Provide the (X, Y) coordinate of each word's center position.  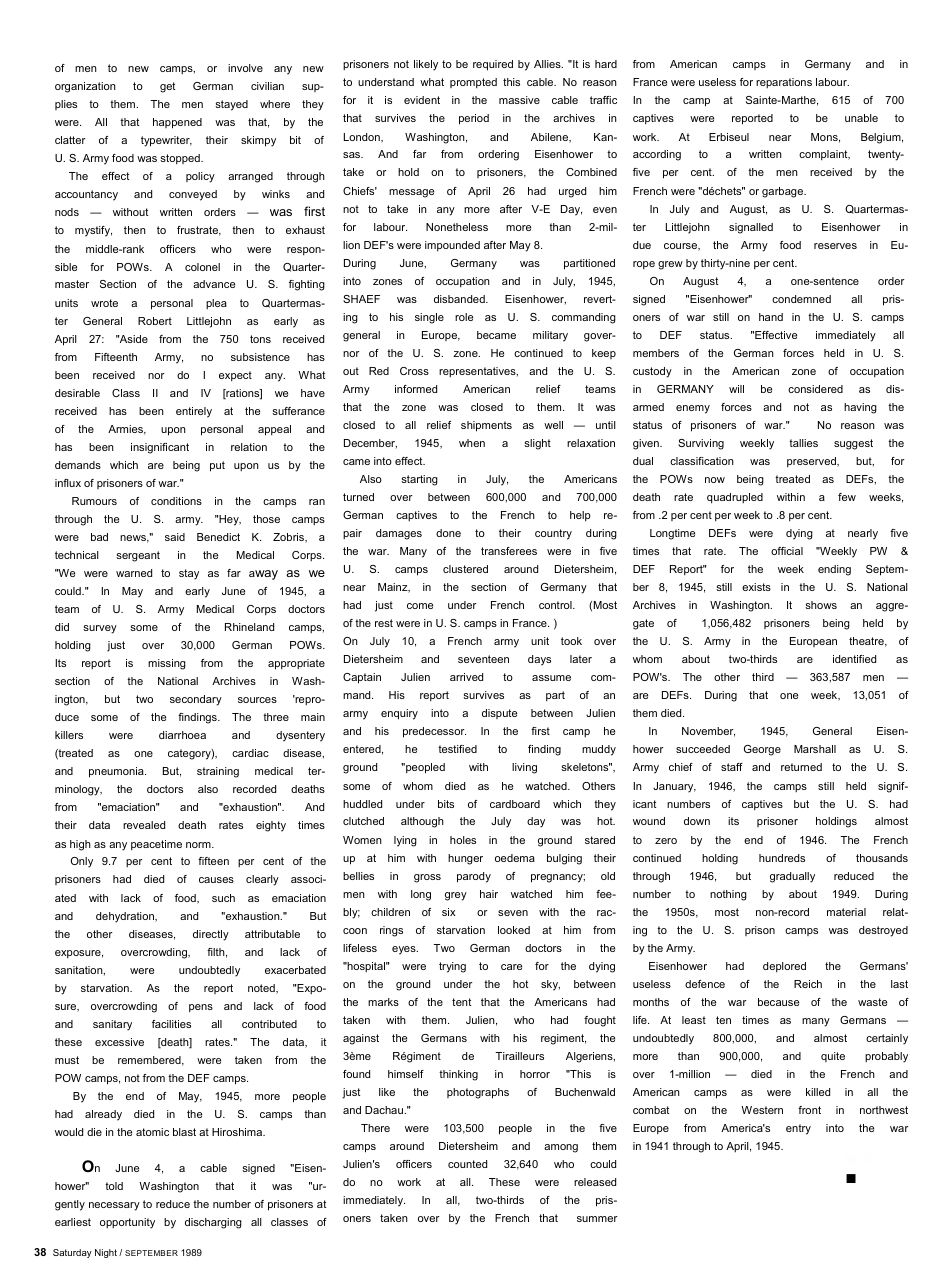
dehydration (126, 917)
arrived (466, 677)
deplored (784, 967)
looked (514, 930)
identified (854, 659)
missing (167, 664)
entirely (194, 412)
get (167, 87)
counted (467, 1164)
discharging (213, 1223)
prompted (473, 83)
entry (798, 1129)
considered (815, 389)
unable (861, 118)
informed (416, 389)
